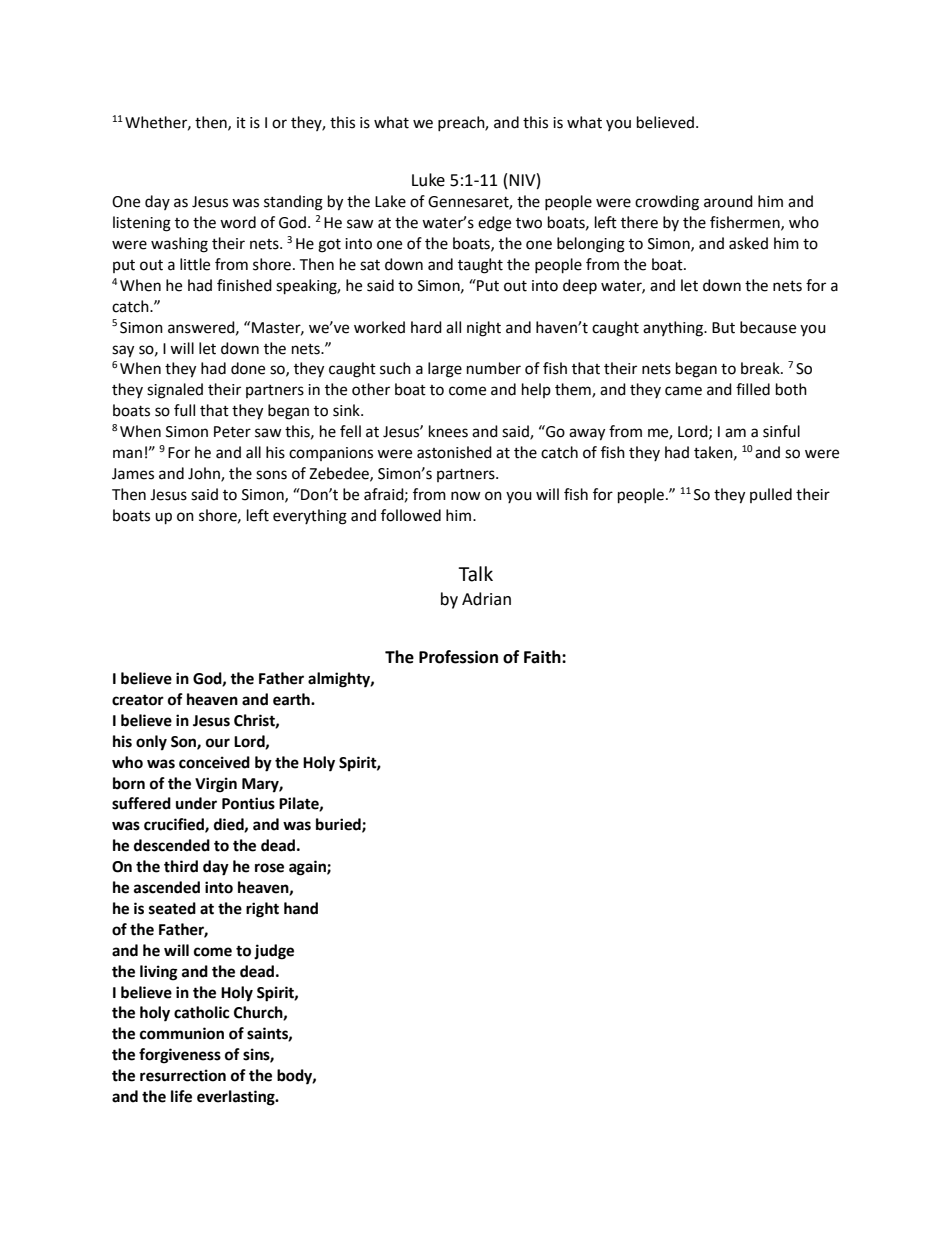 This screenshot has height=1233, width=952. What do you see at coordinates (183, 1075) in the screenshot?
I see `resurrection` at bounding box center [183, 1075].
